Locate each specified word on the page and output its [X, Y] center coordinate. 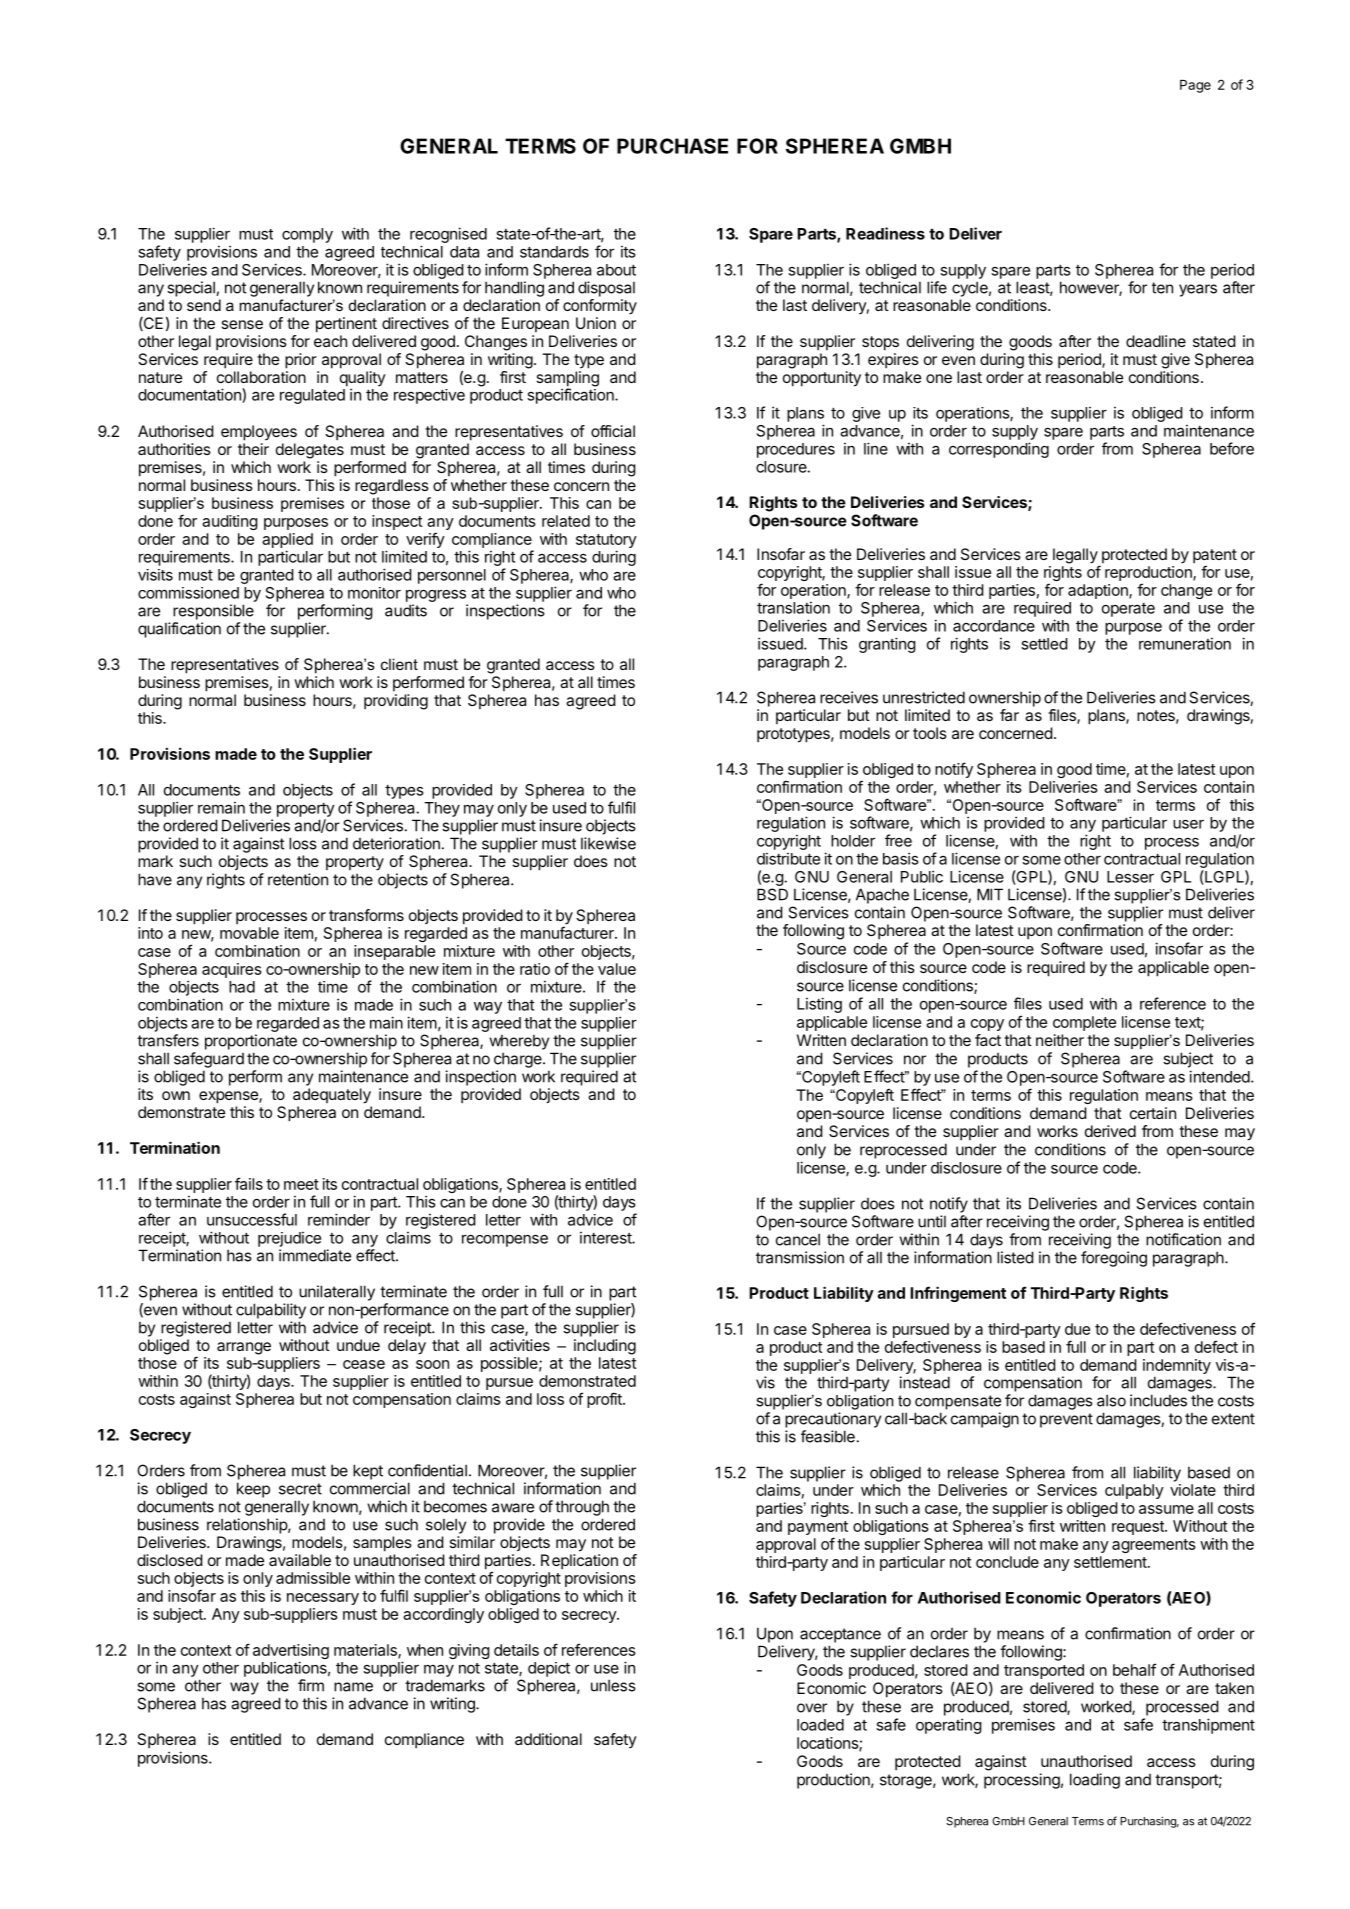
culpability [271, 1311]
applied [287, 540]
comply [307, 235]
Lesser [1130, 877]
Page [1195, 86]
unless [613, 1685]
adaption [1099, 591]
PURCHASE [672, 146]
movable [249, 933]
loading [1095, 1781]
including [605, 1347]
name [353, 1687]
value [617, 969]
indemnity [1177, 1368]
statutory [606, 541]
